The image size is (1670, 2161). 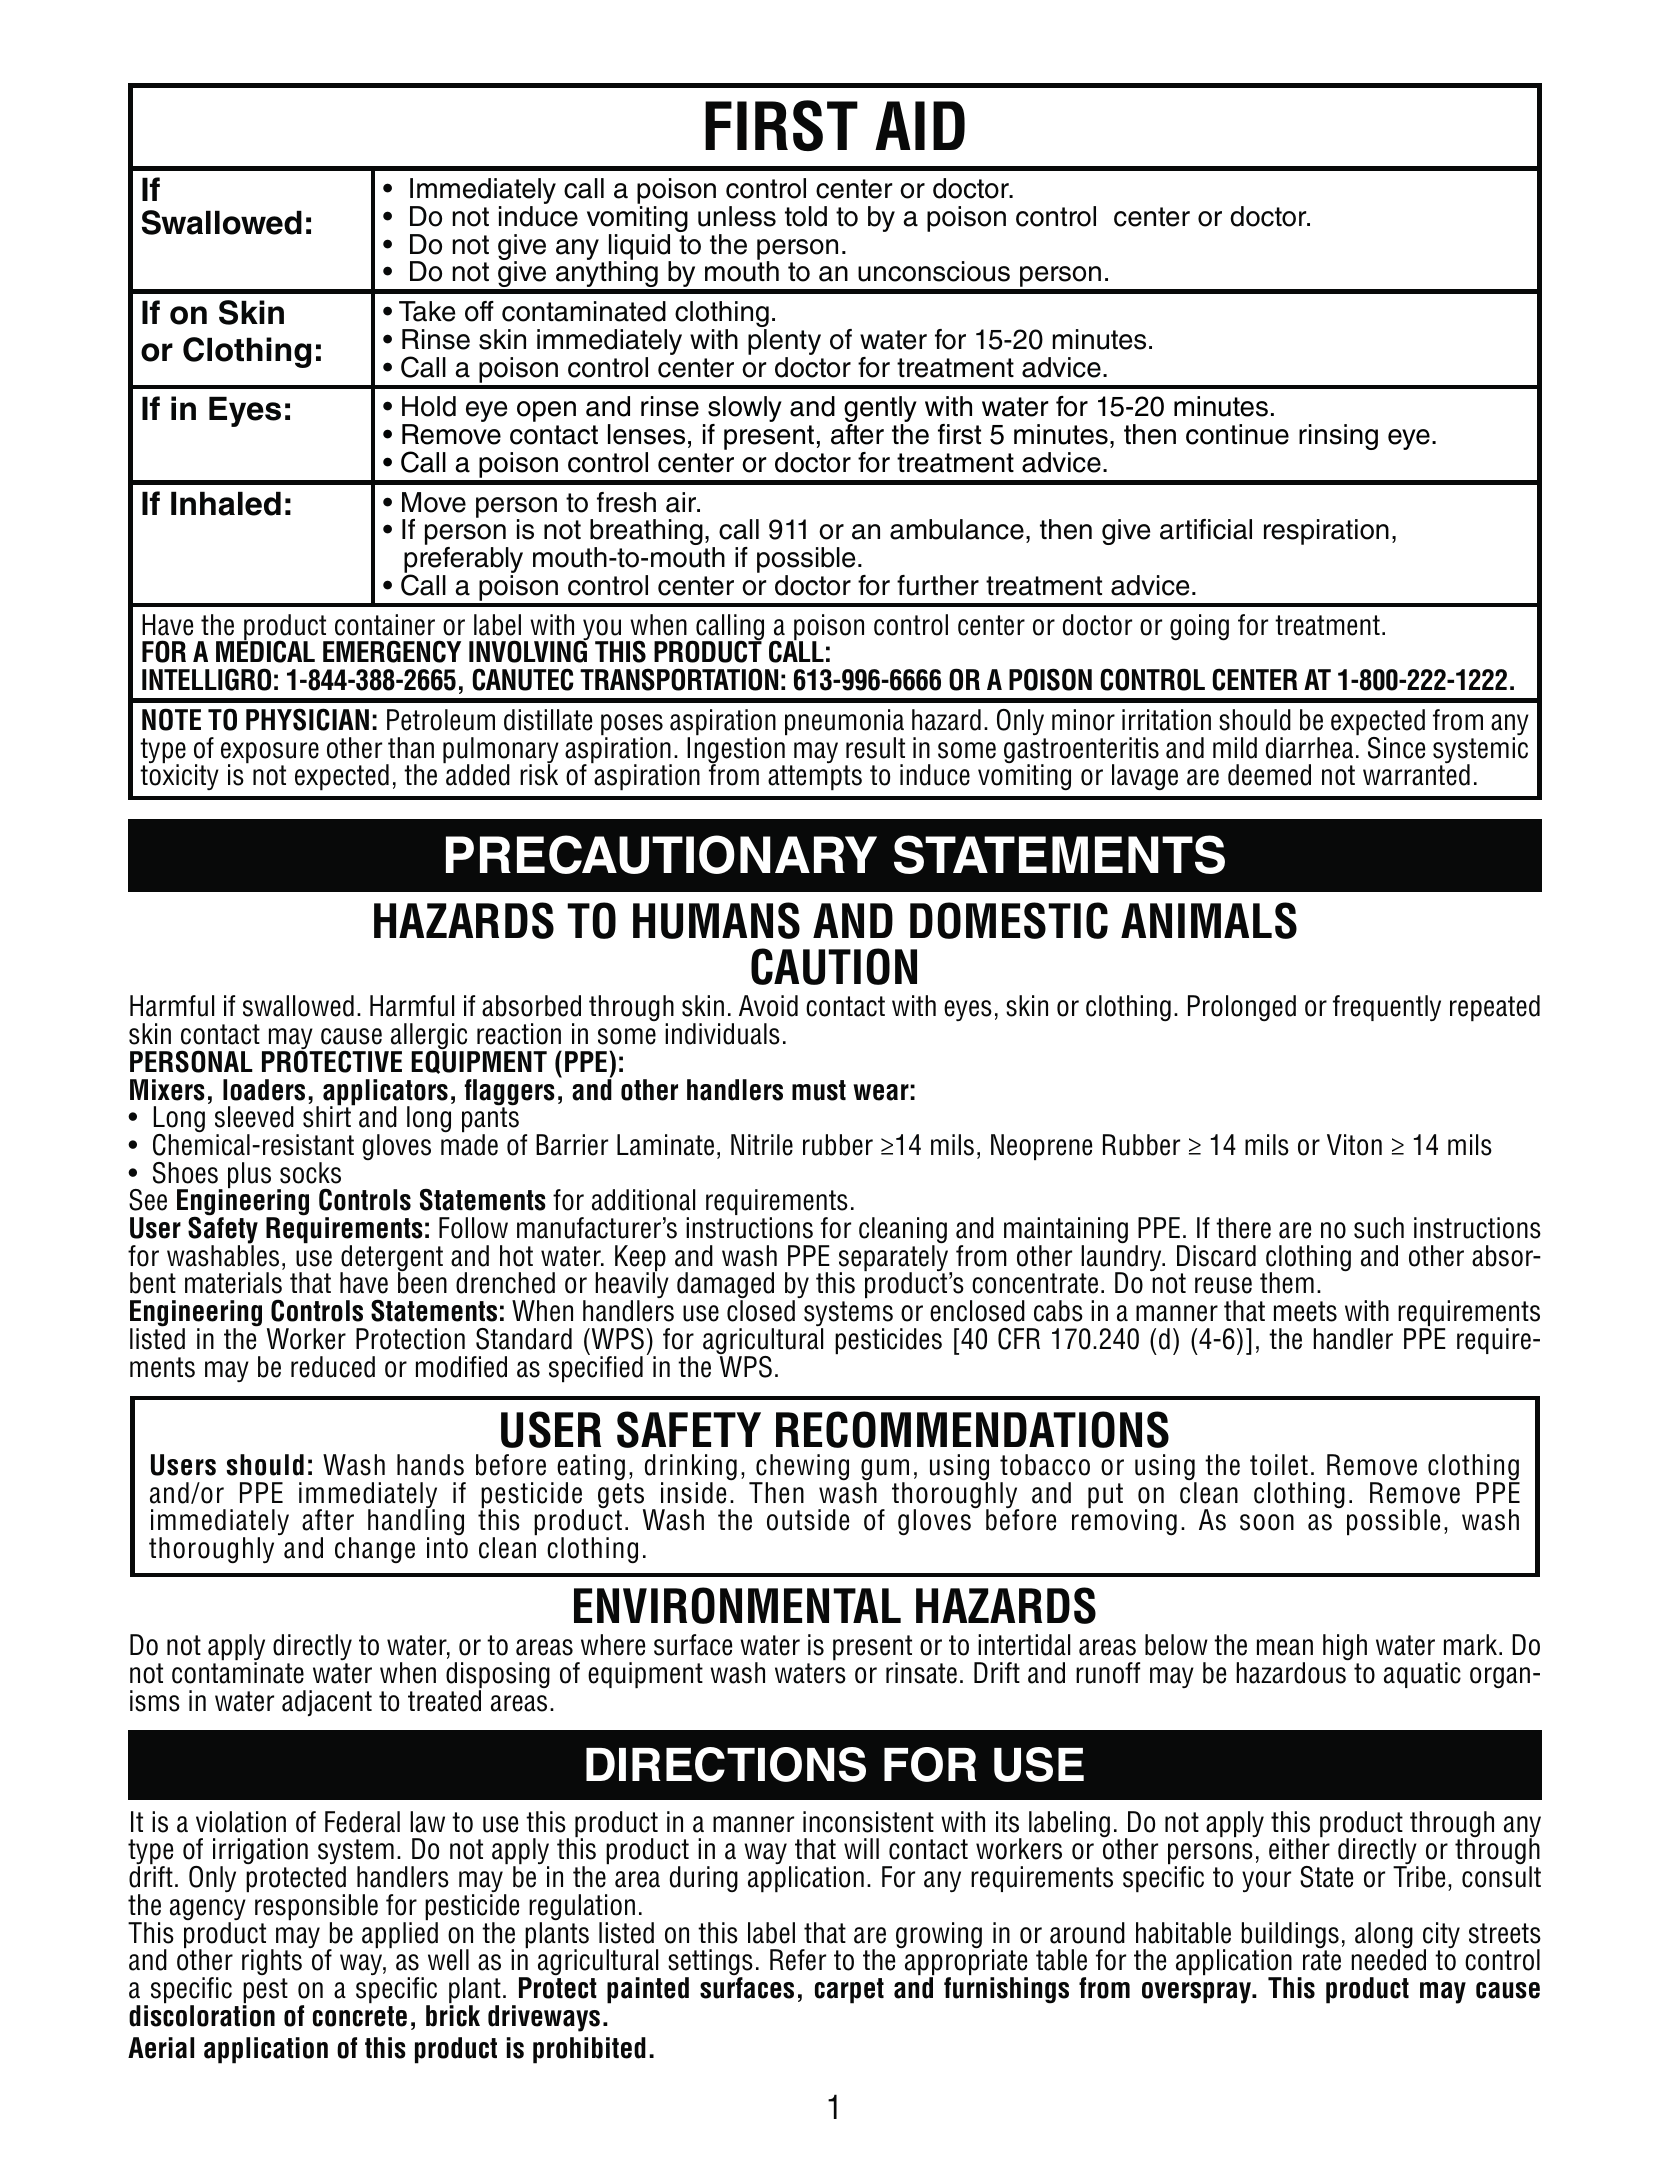 I want to click on attempts, so click(x=815, y=778).
